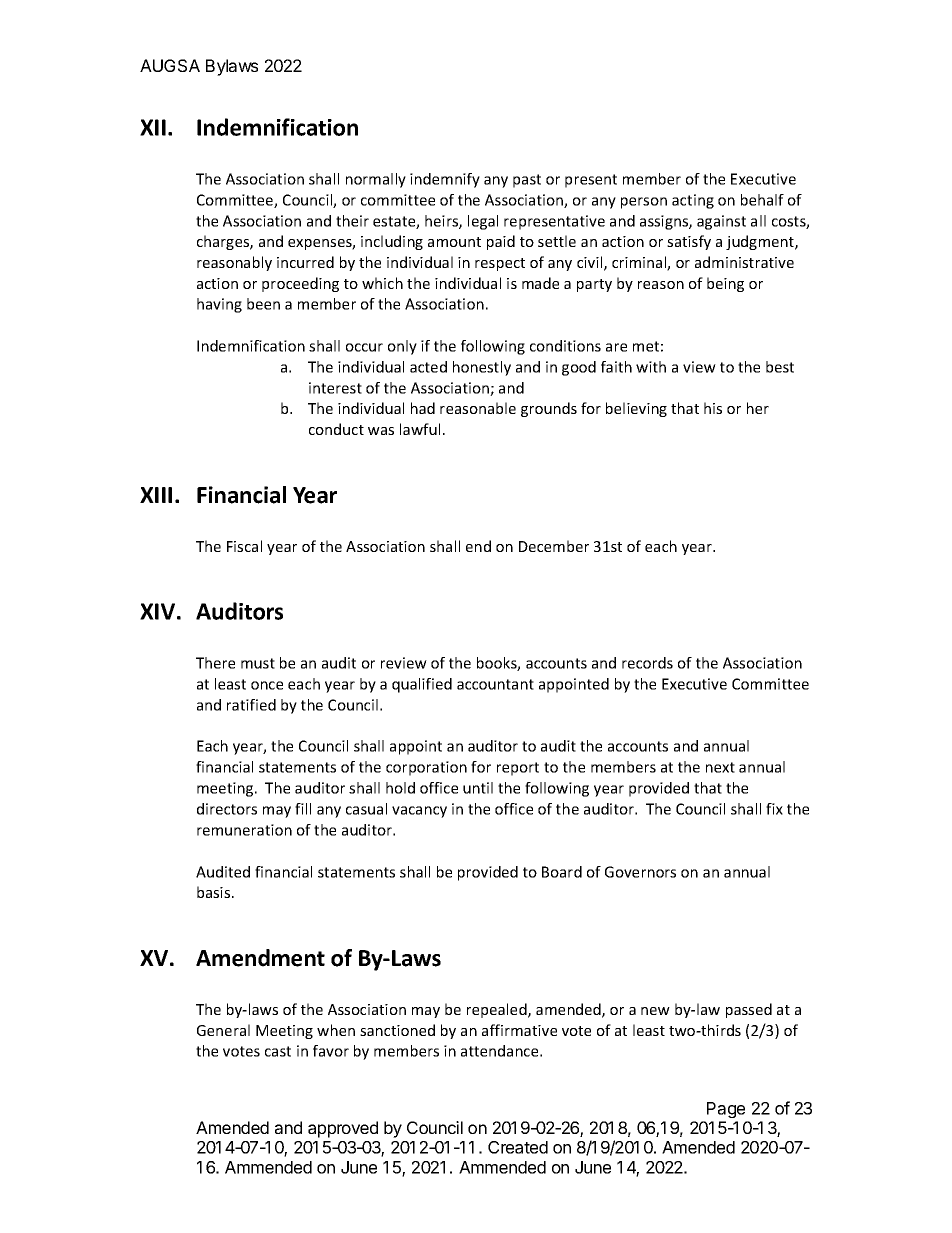 The image size is (952, 1233). What do you see at coordinates (305, 262) in the screenshot?
I see `incurred` at bounding box center [305, 262].
